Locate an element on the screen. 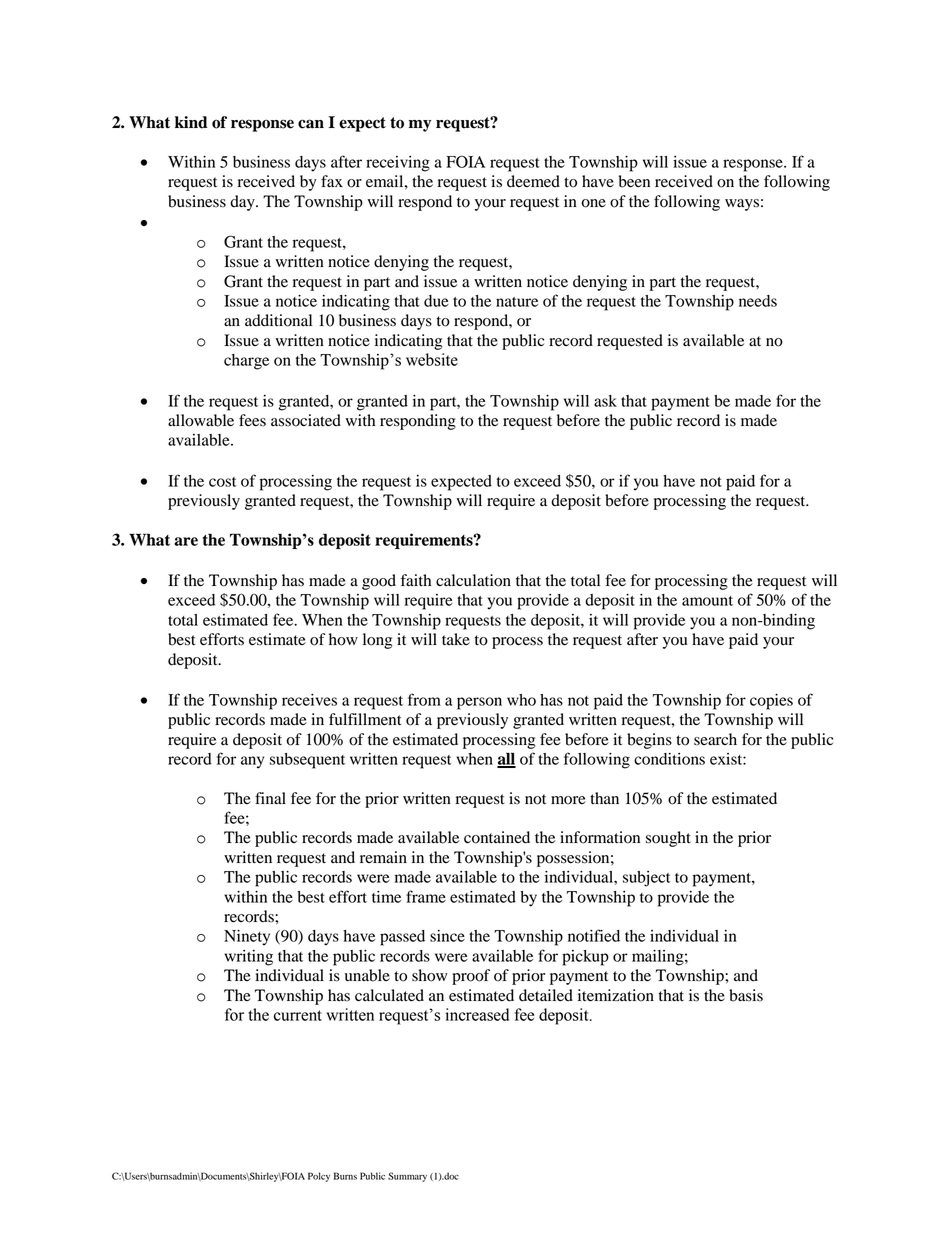  cost is located at coordinates (222, 482).
